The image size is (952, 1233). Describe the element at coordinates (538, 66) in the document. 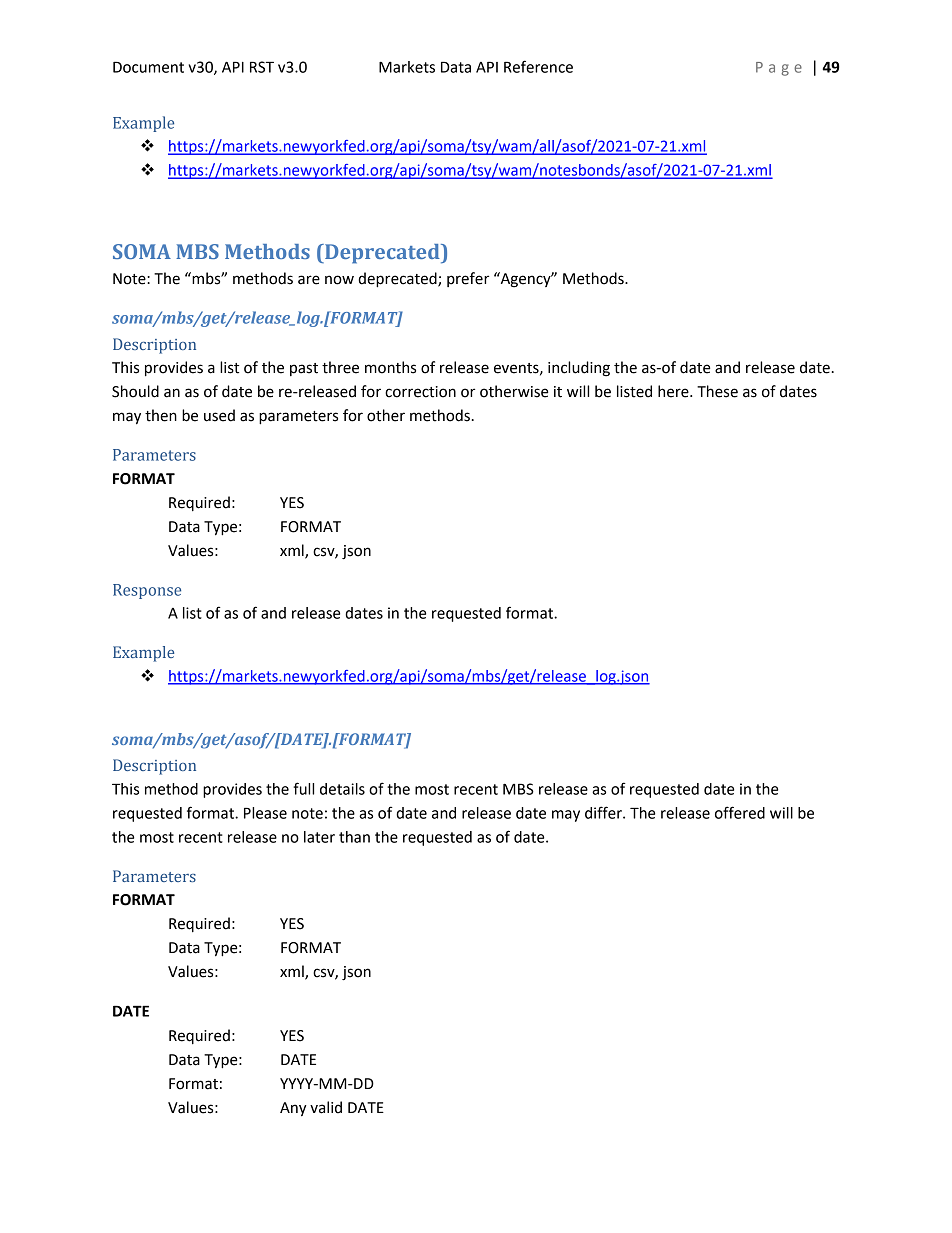

I see `Reference` at that location.
